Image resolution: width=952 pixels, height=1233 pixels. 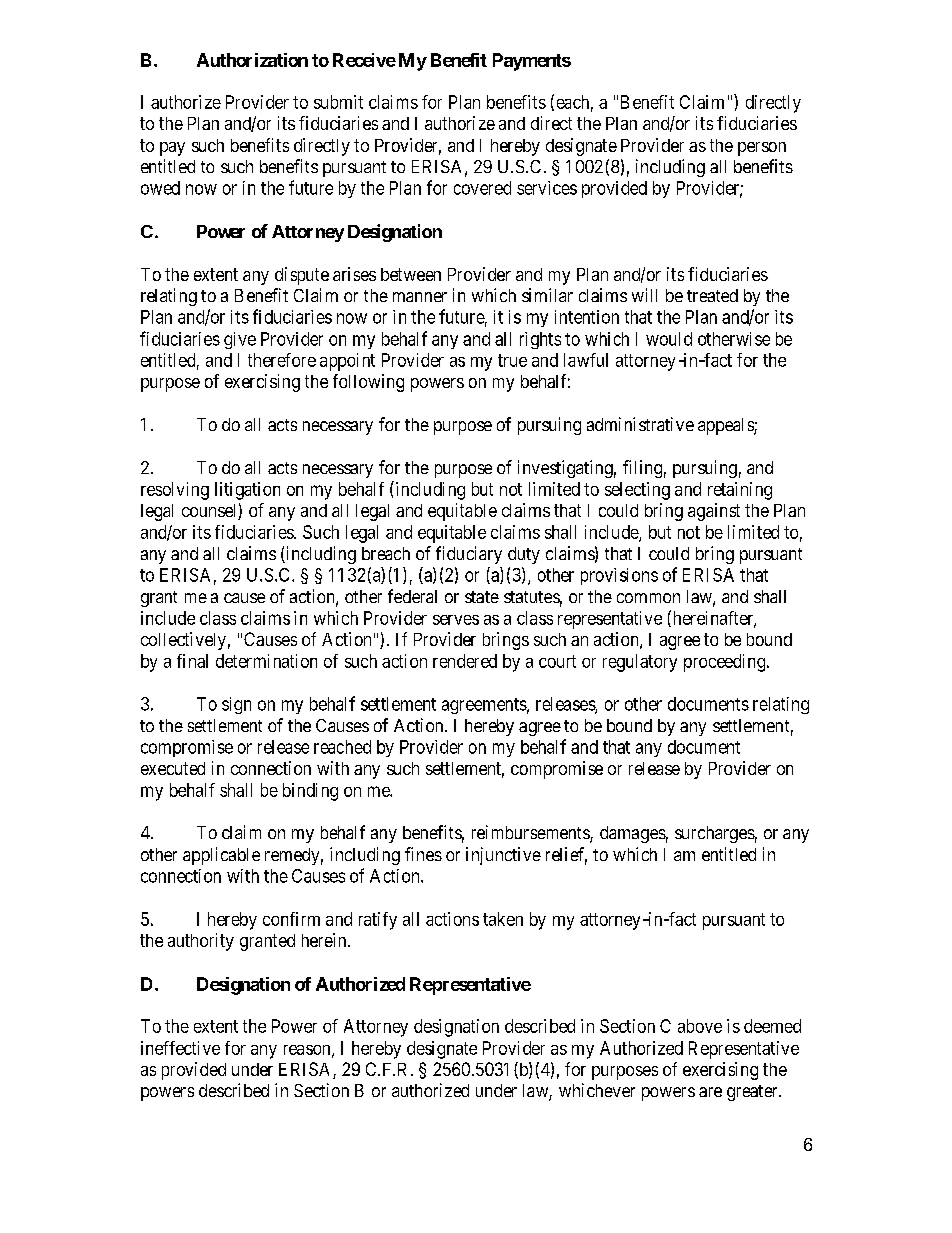 What do you see at coordinates (512, 360) in the image?
I see `true` at bounding box center [512, 360].
